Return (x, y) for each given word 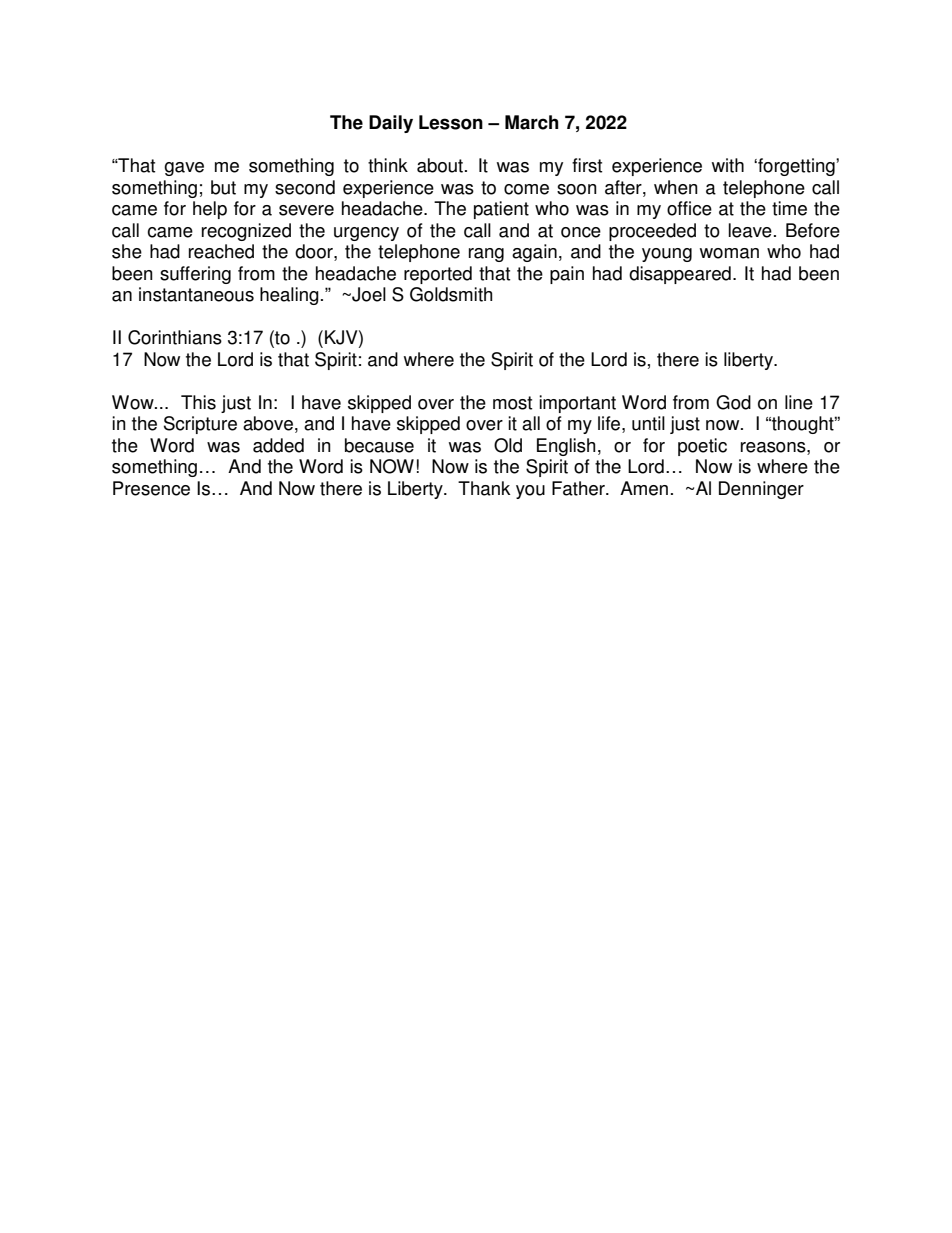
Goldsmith (451, 294)
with (728, 165)
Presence (151, 488)
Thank (484, 488)
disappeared (680, 275)
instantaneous (196, 294)
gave (184, 169)
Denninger (761, 490)
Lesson (451, 122)
